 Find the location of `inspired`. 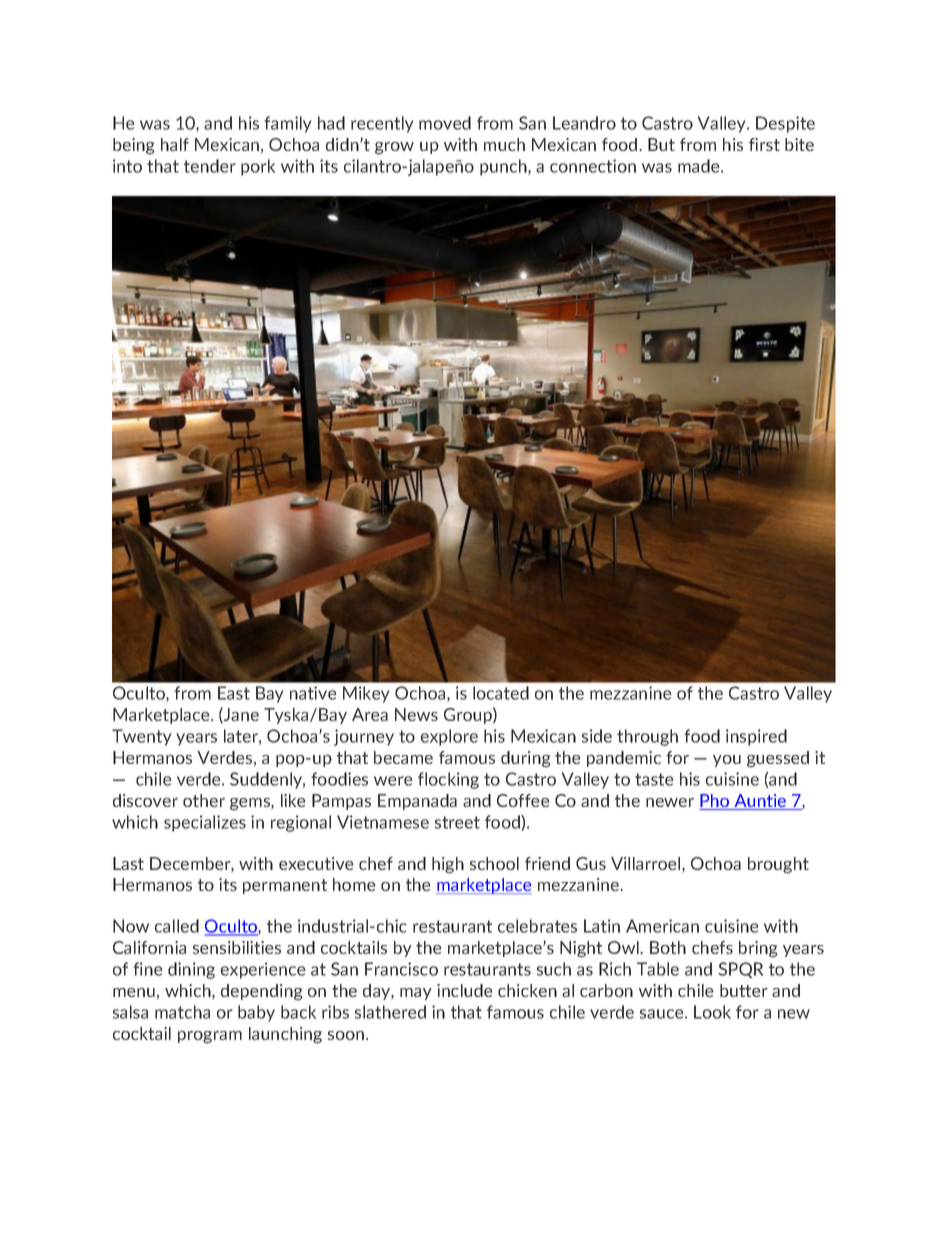

inspired is located at coordinates (756, 737).
